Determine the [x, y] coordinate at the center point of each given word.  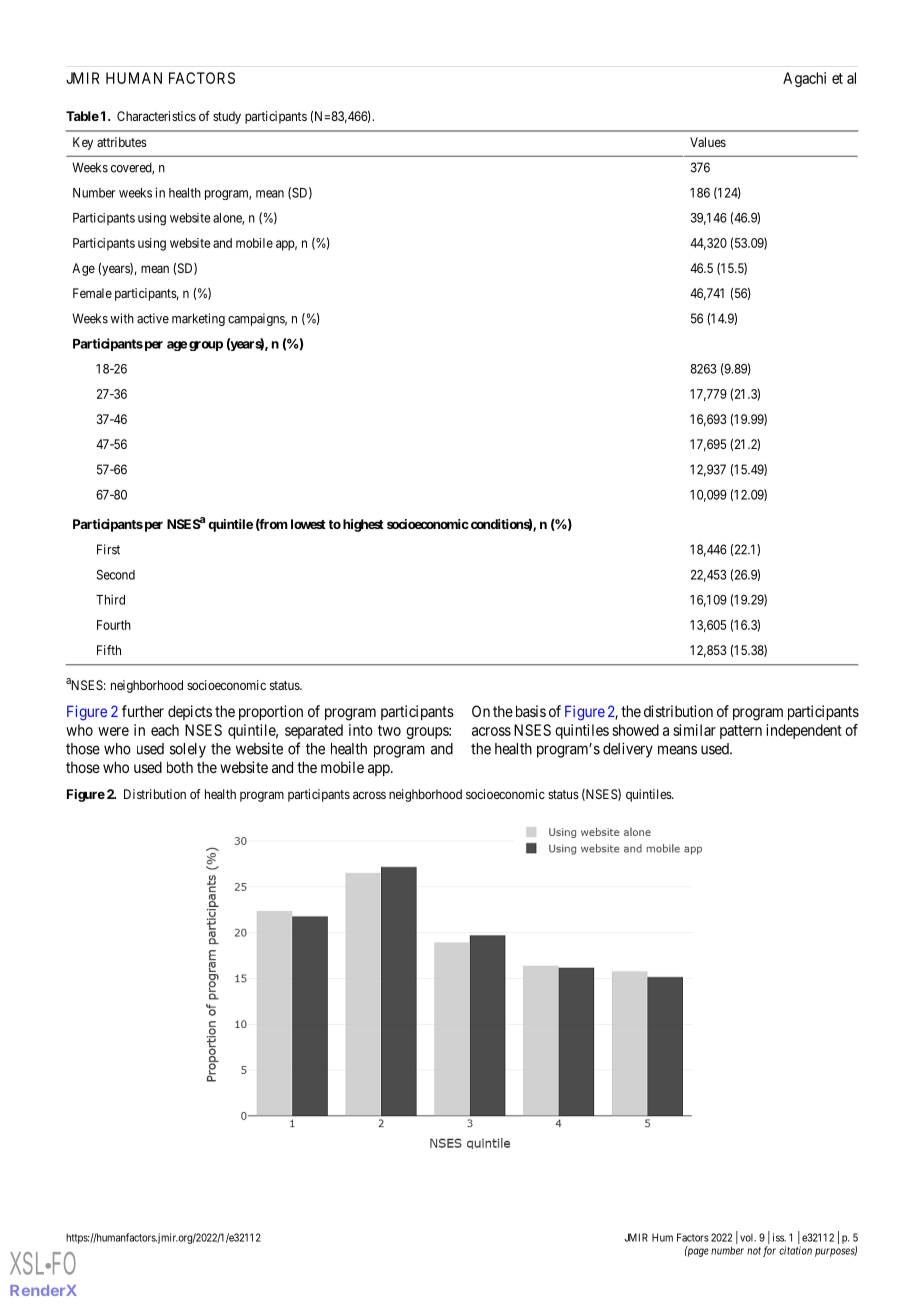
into [361, 730]
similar [694, 730]
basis [531, 711]
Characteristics [156, 116]
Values [708, 142]
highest [363, 525]
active [153, 318]
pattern [741, 732]
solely [188, 750]
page [697, 1252]
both [180, 767]
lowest [308, 524]
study [227, 117]
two [389, 730]
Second [115, 575]
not [754, 1251]
